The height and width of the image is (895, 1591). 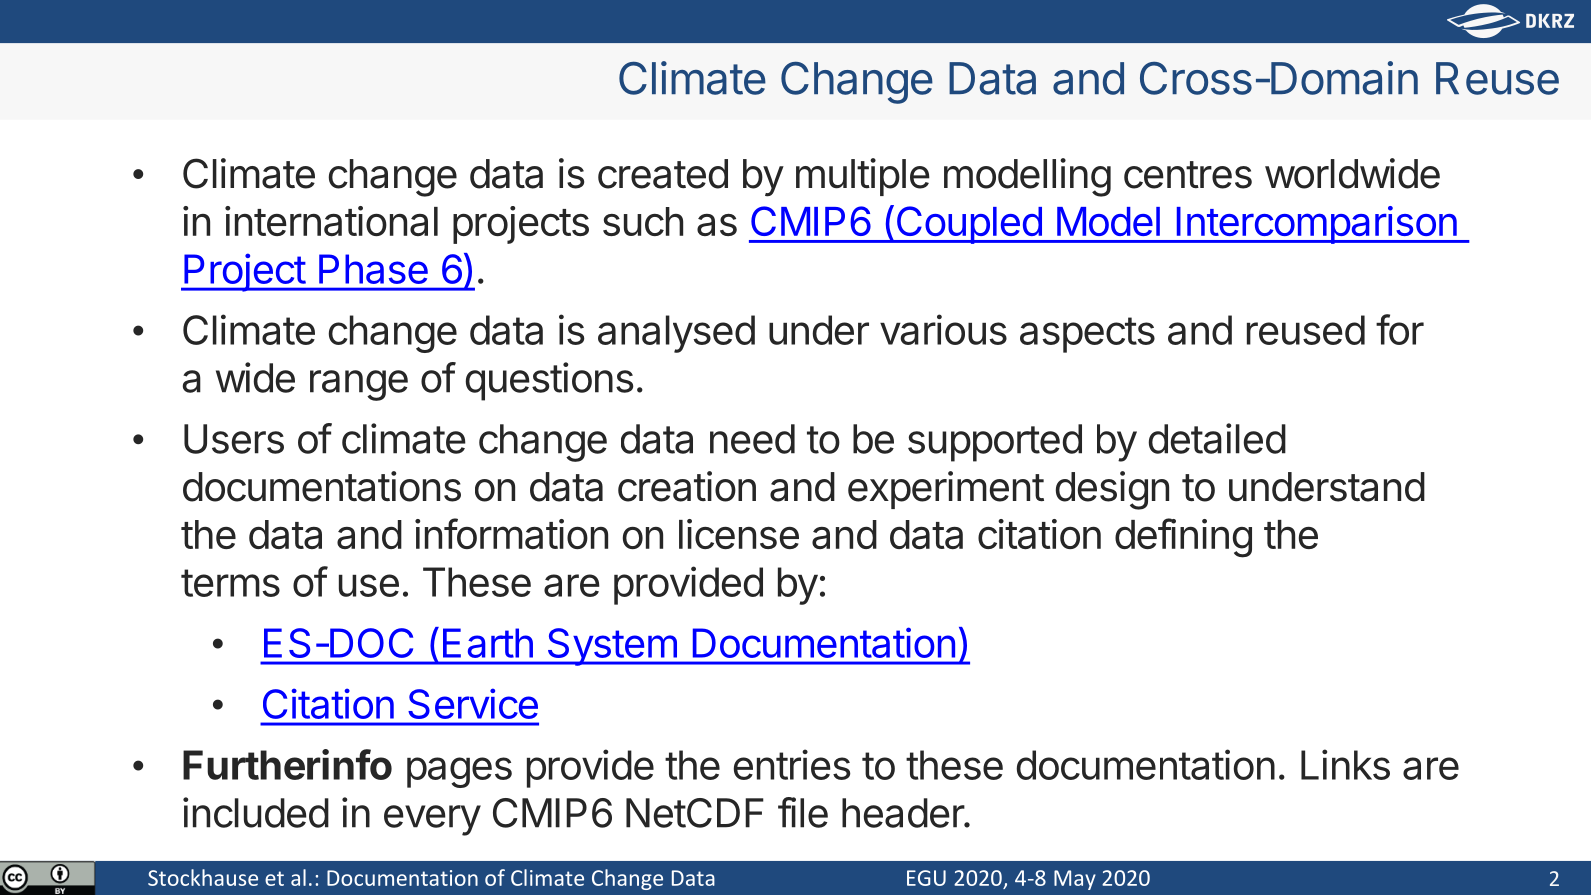 What do you see at coordinates (331, 221) in the image?
I see `international` at bounding box center [331, 221].
